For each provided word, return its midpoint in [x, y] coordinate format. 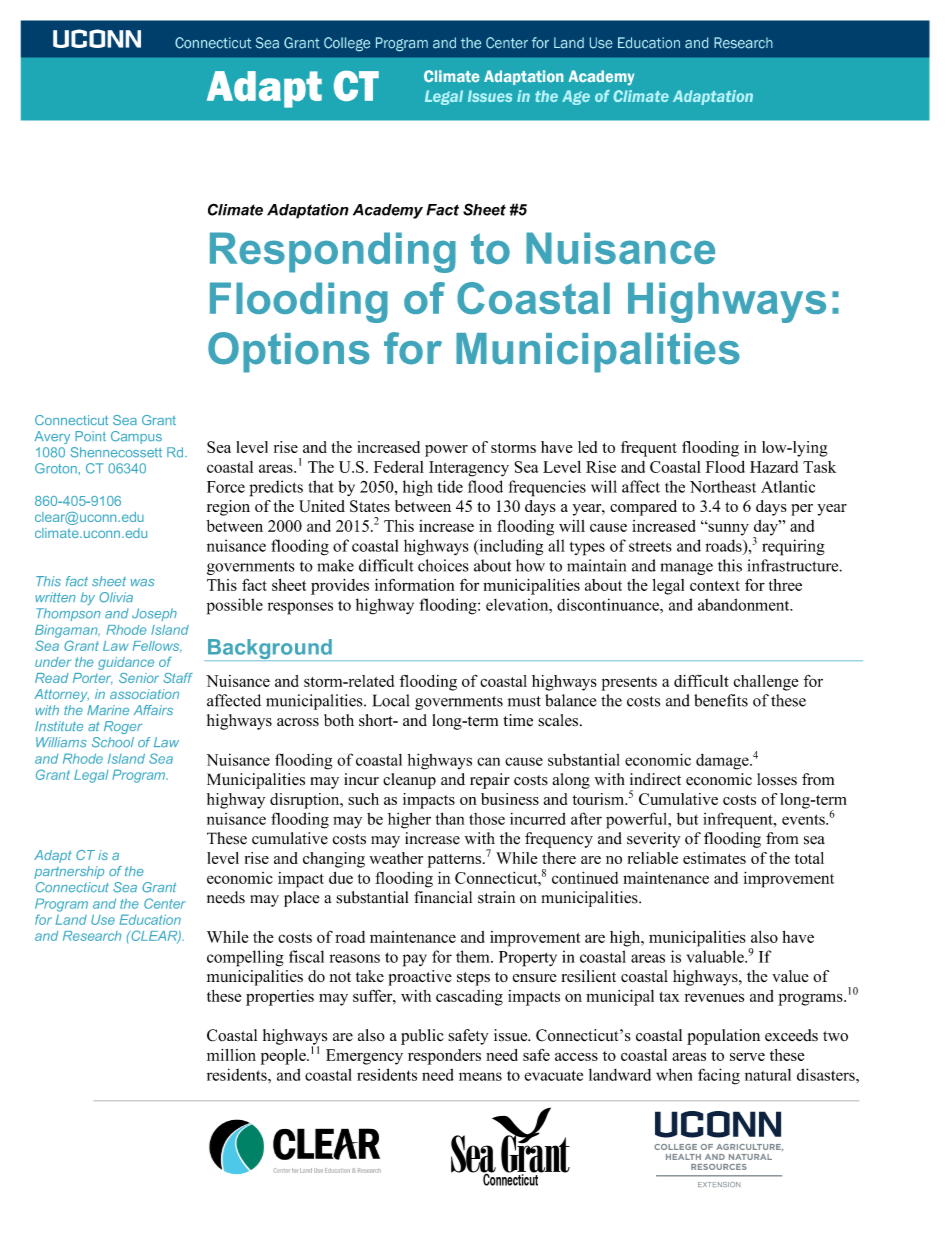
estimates [714, 858]
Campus [136, 437]
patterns [454, 861]
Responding [333, 252]
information [414, 585]
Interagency [469, 469]
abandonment [745, 604]
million [231, 1055]
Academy [388, 211]
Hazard [774, 467]
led [588, 447]
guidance [126, 663]
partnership [69, 872]
